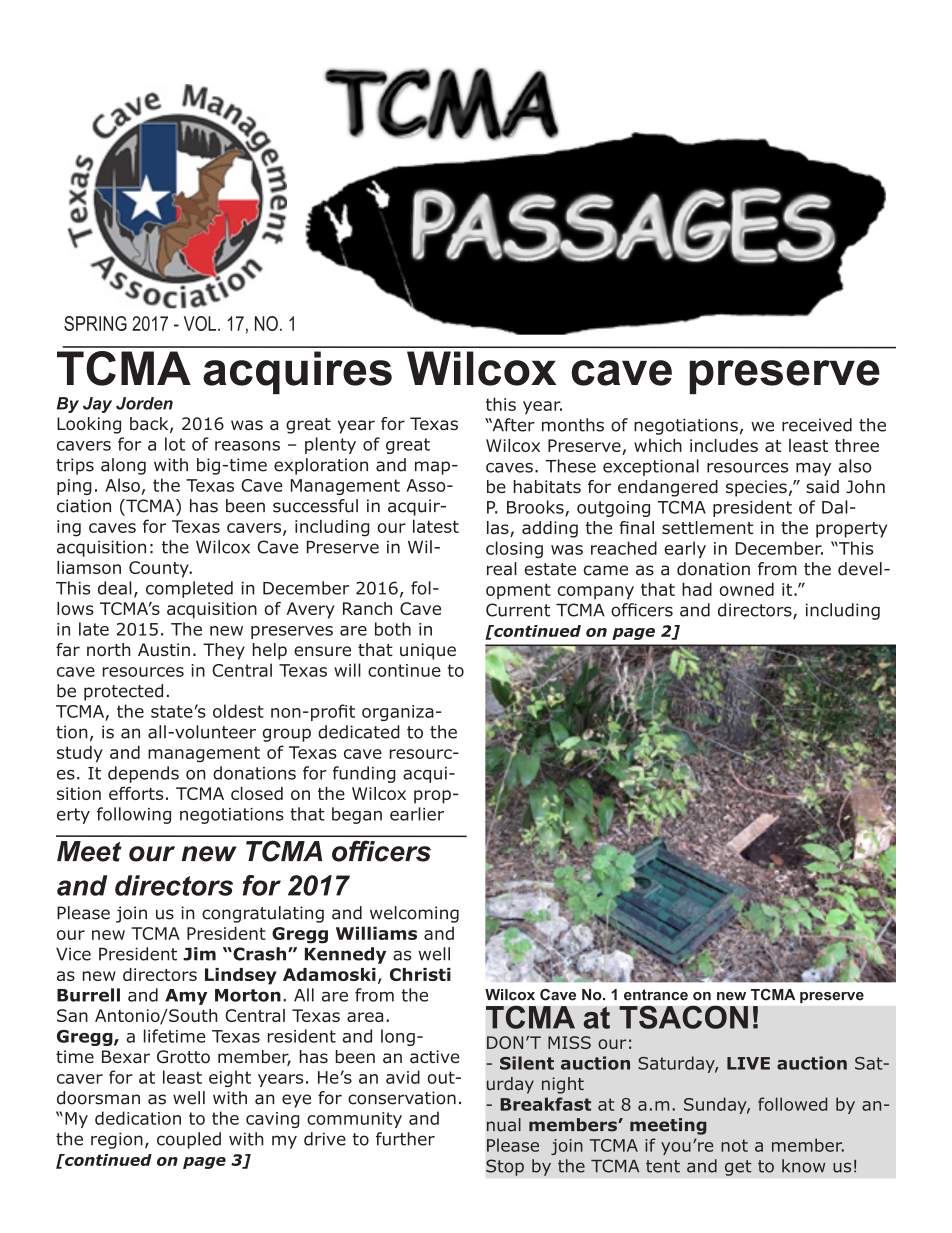  What do you see at coordinates (189, 1140) in the page?
I see `coupled` at bounding box center [189, 1140].
